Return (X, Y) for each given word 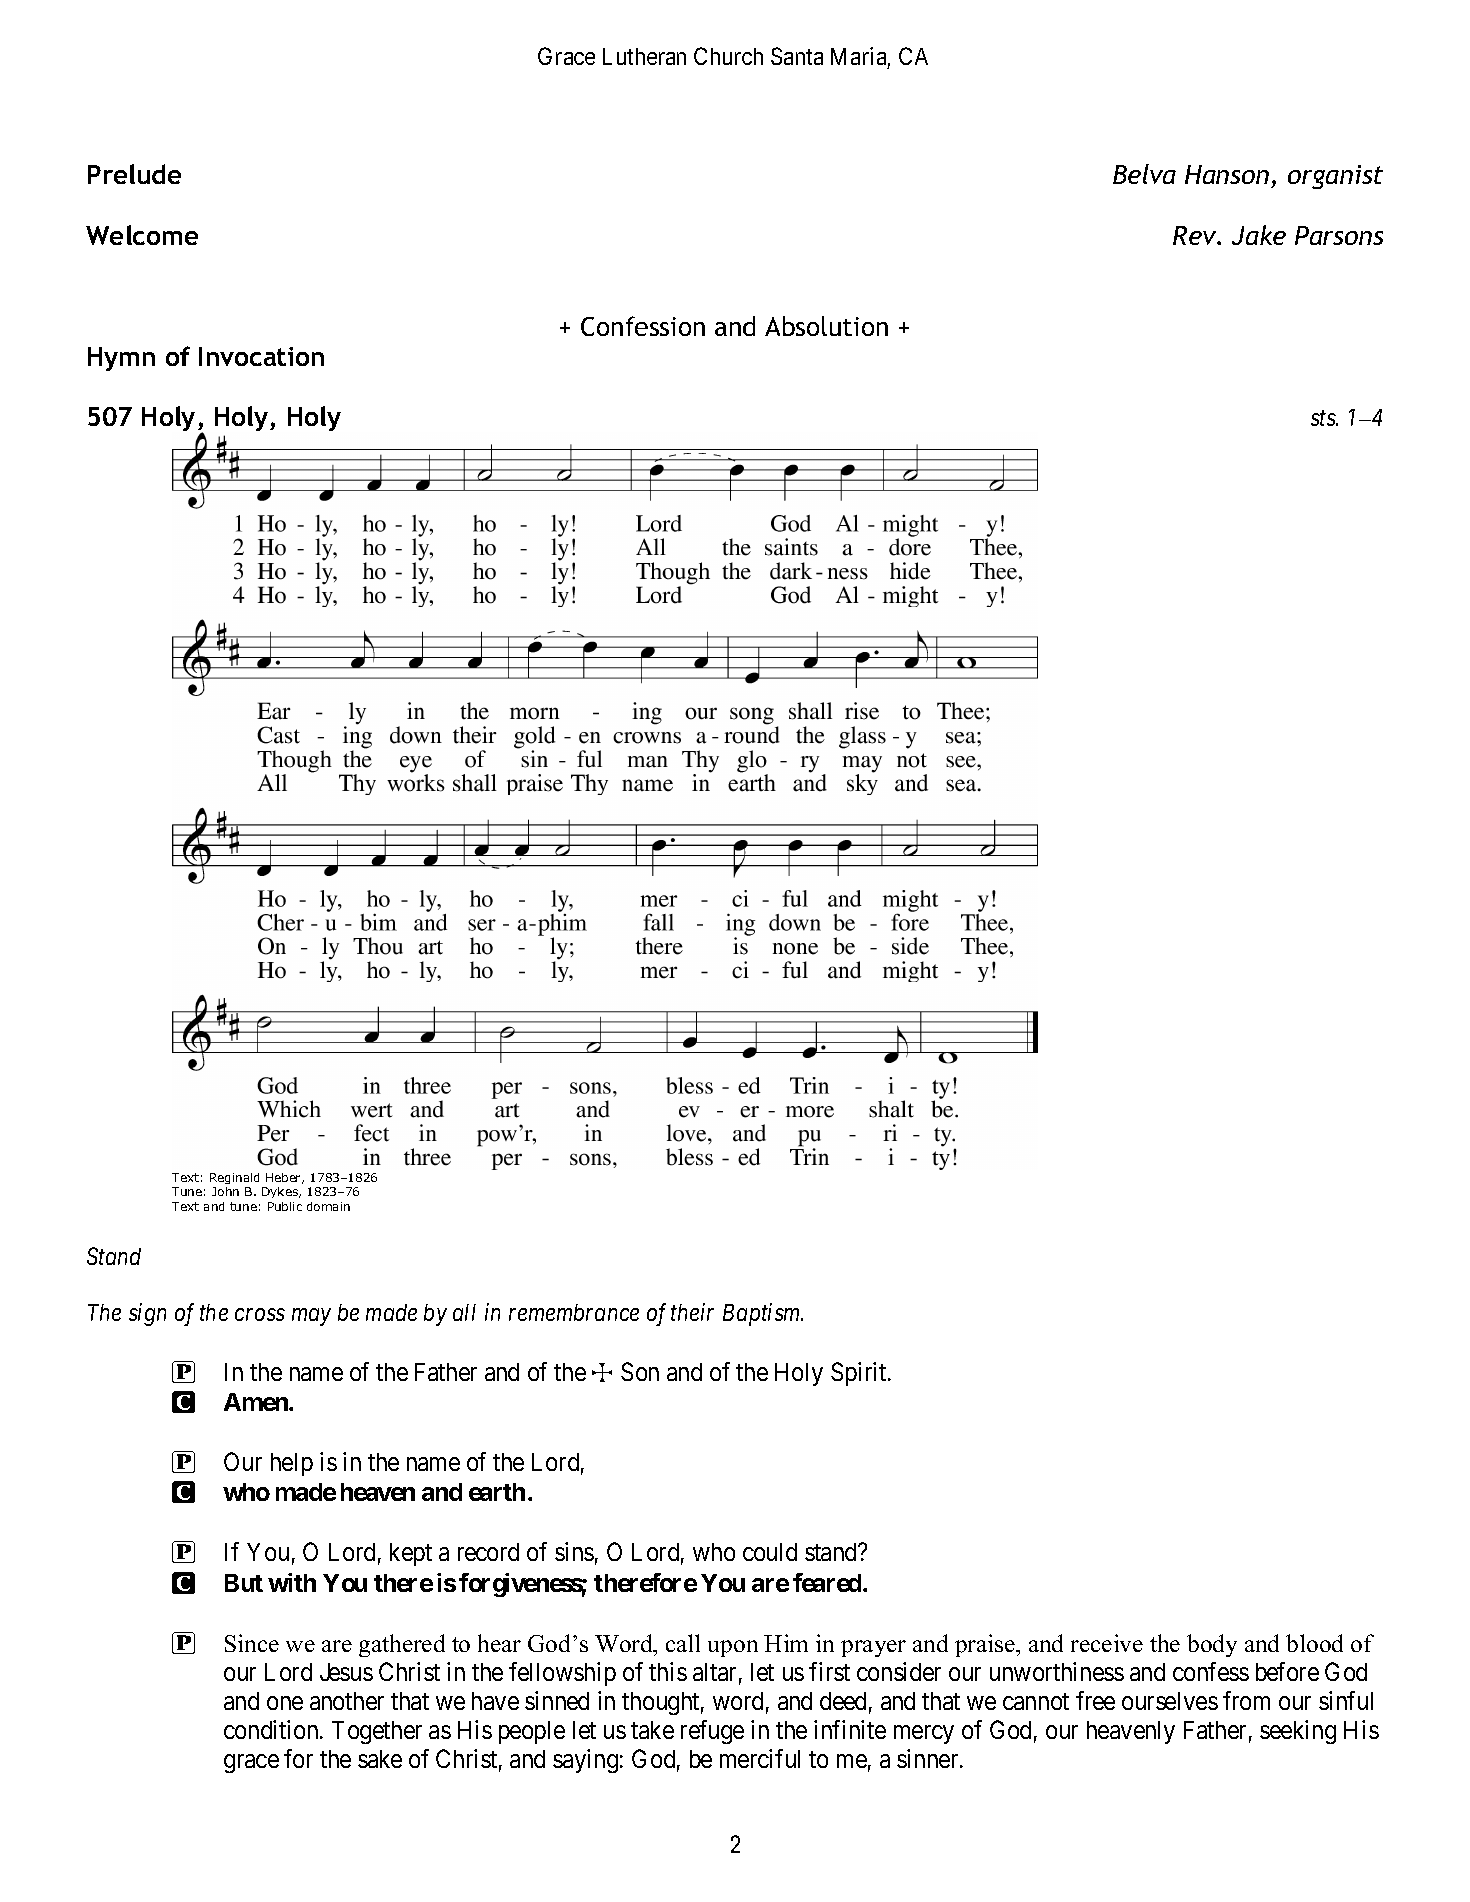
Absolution (826, 326)
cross (260, 1315)
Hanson (1227, 174)
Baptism (763, 1315)
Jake (1259, 235)
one (285, 1703)
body (1212, 1645)
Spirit (860, 1374)
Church (728, 56)
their (692, 1312)
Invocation (261, 356)
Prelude (134, 174)
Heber (285, 1178)
